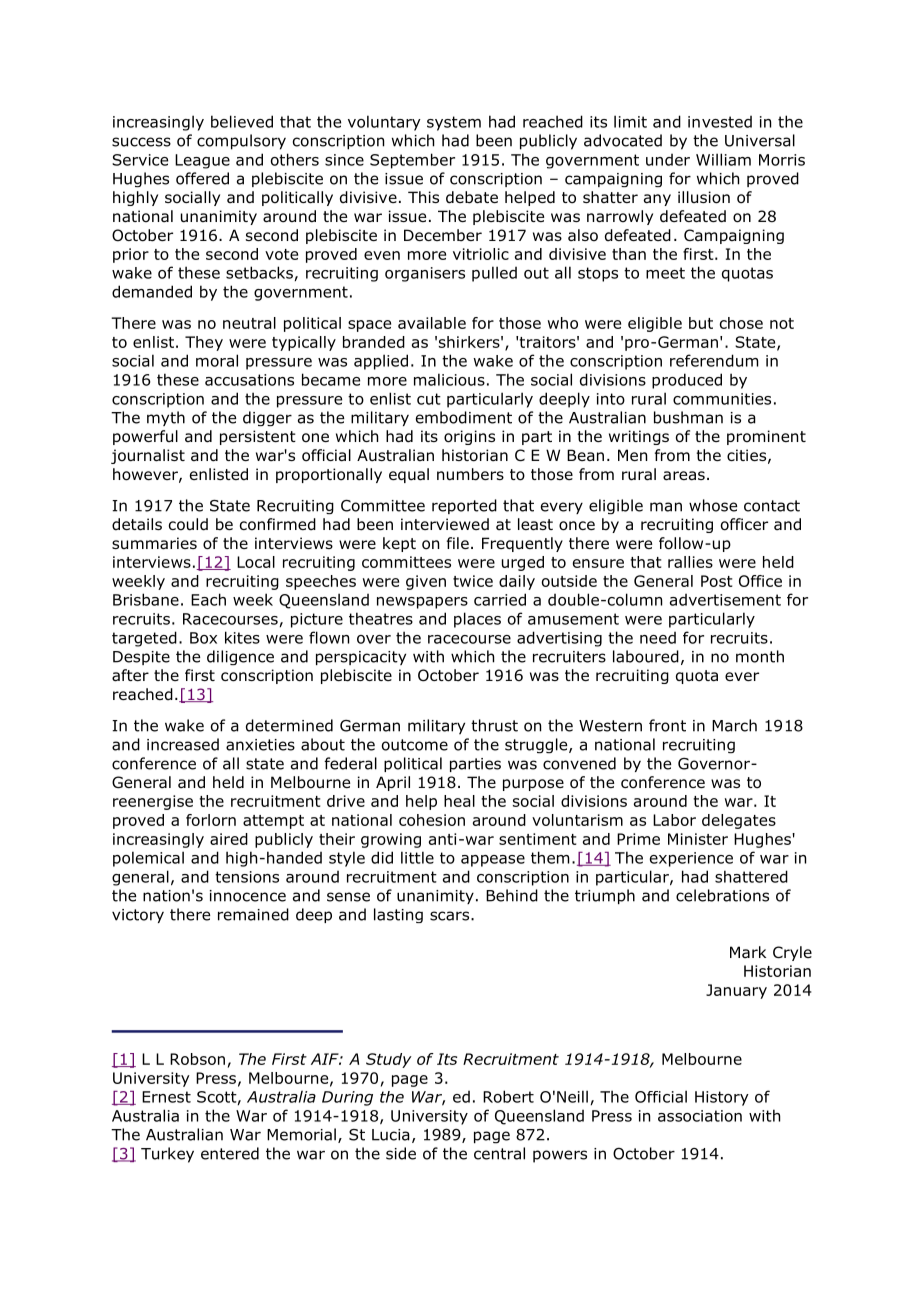 The height and width of the page is (1308, 924). Describe the element at coordinates (499, 1153) in the page. I see `central` at that location.
